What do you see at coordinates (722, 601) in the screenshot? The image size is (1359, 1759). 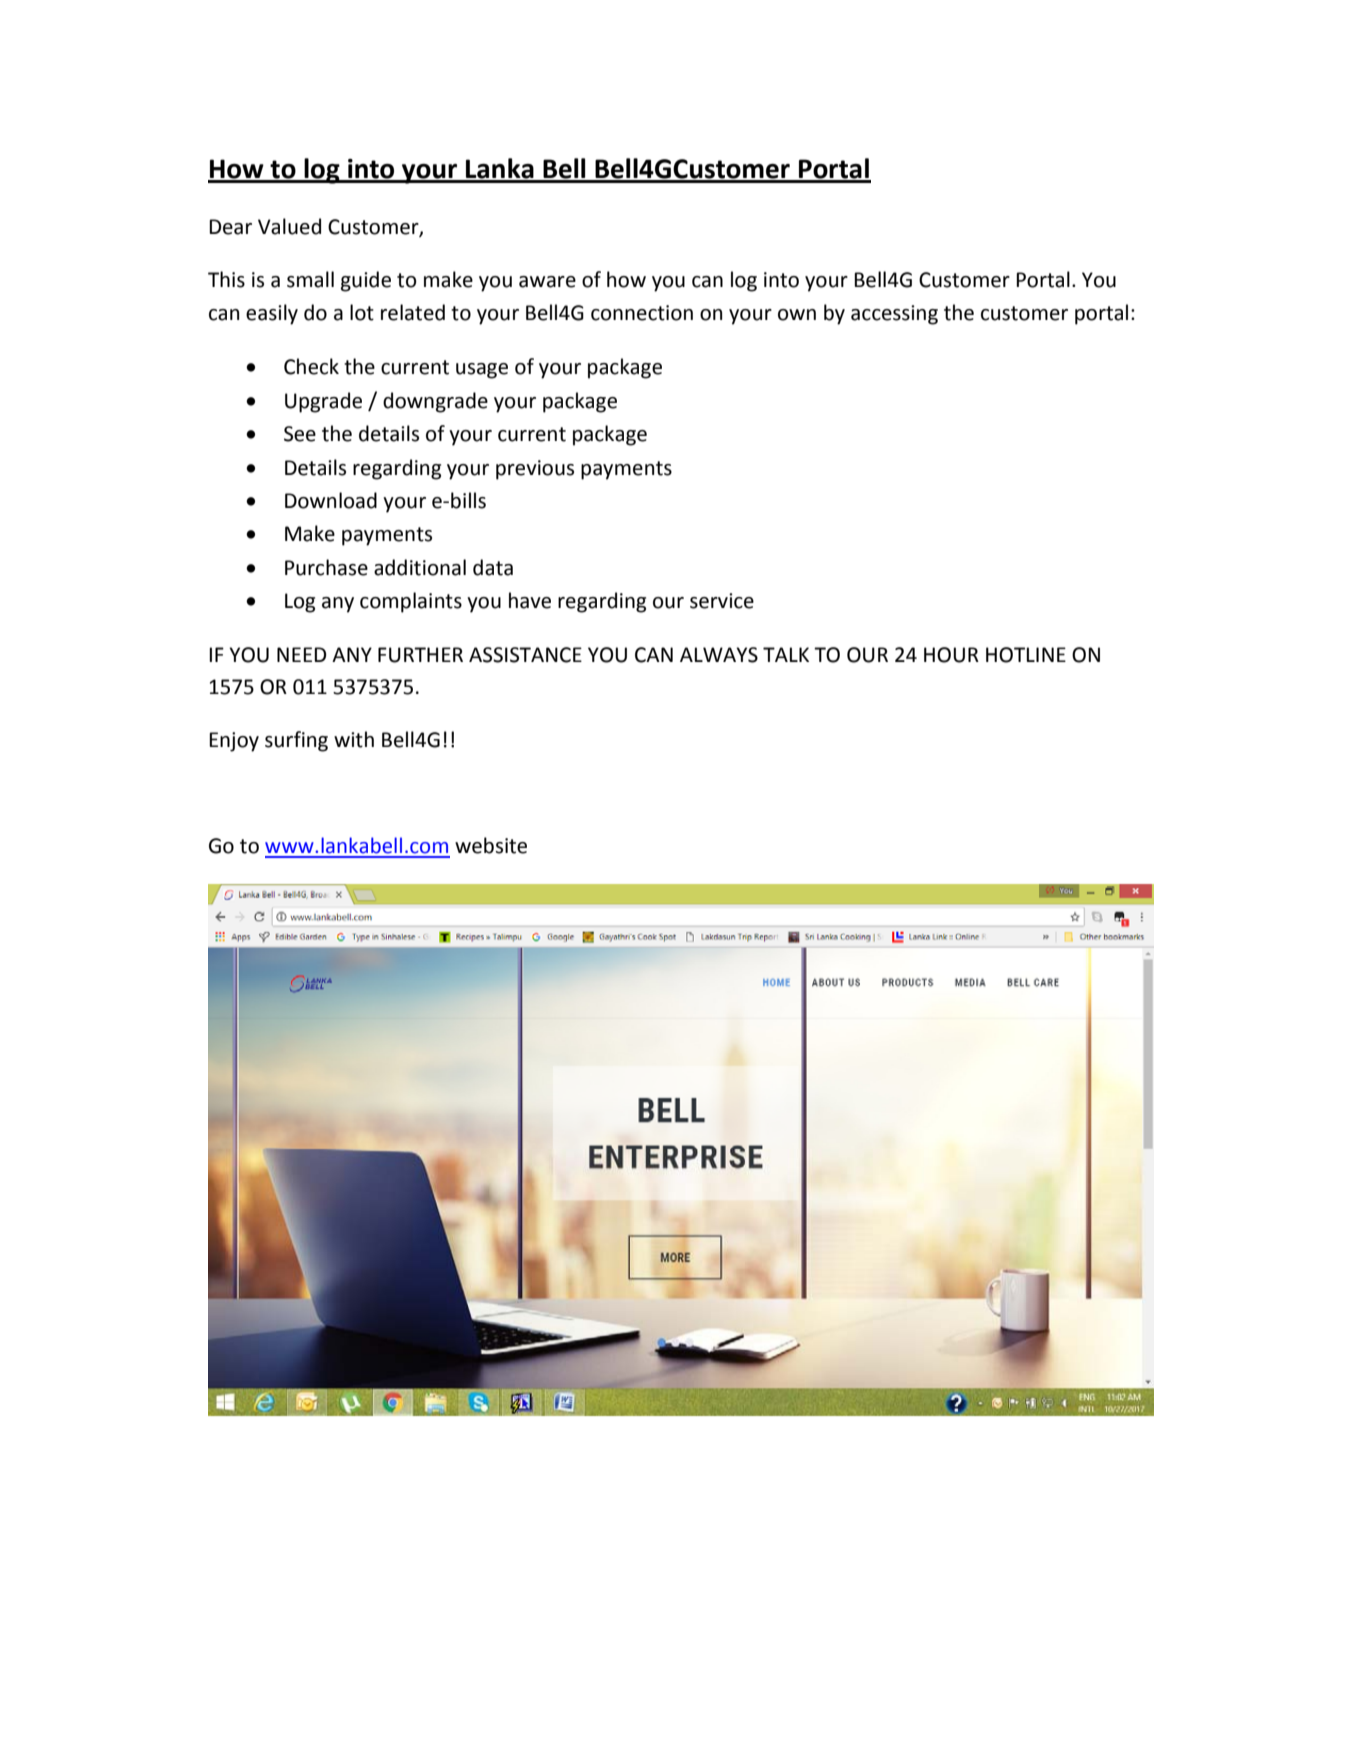 I see `service` at bounding box center [722, 601].
